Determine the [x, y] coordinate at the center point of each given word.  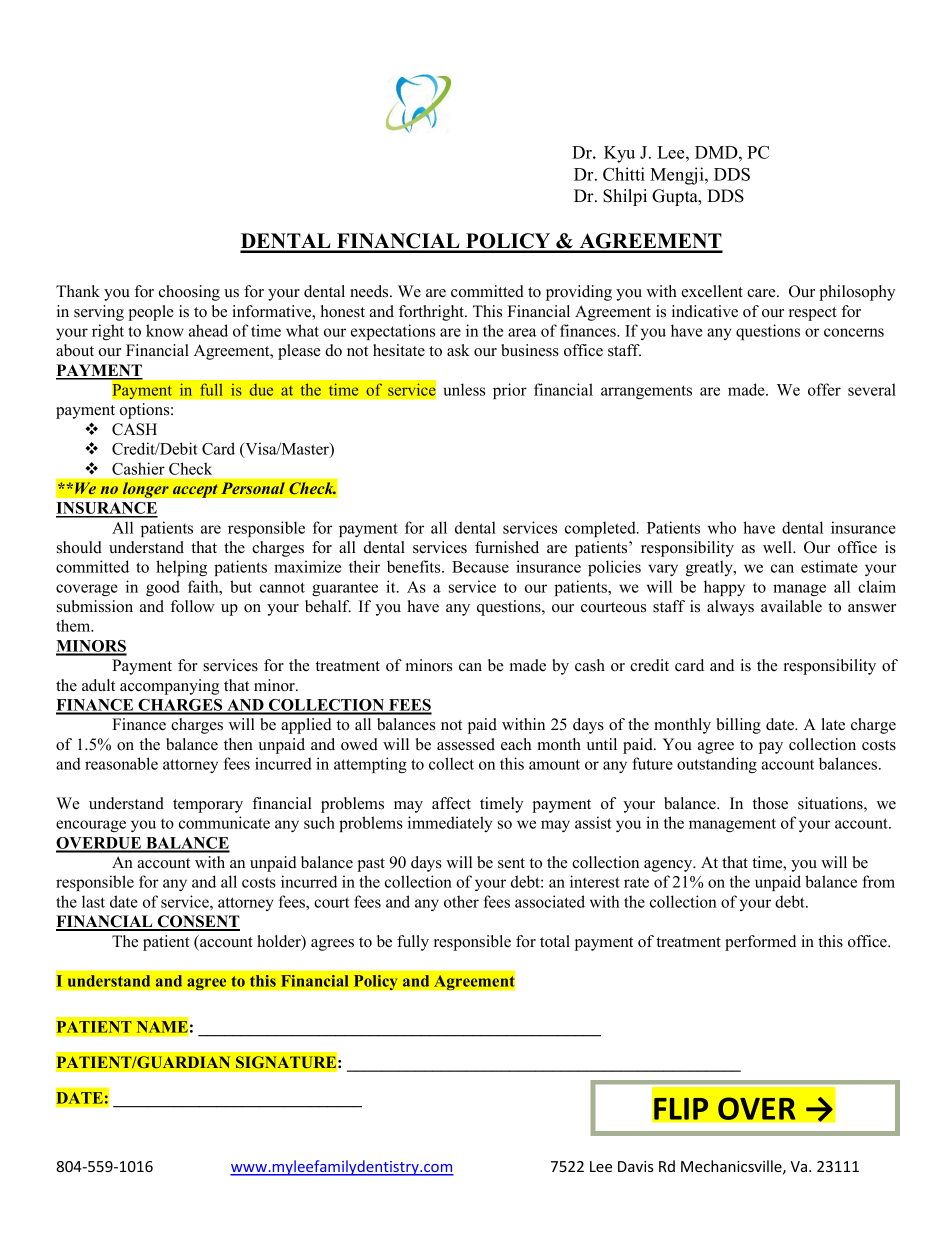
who [722, 527]
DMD [717, 152]
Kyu [619, 154]
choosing [189, 293]
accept [195, 491]
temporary [208, 806]
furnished [507, 547]
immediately [450, 824]
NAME [162, 1027]
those [770, 803]
